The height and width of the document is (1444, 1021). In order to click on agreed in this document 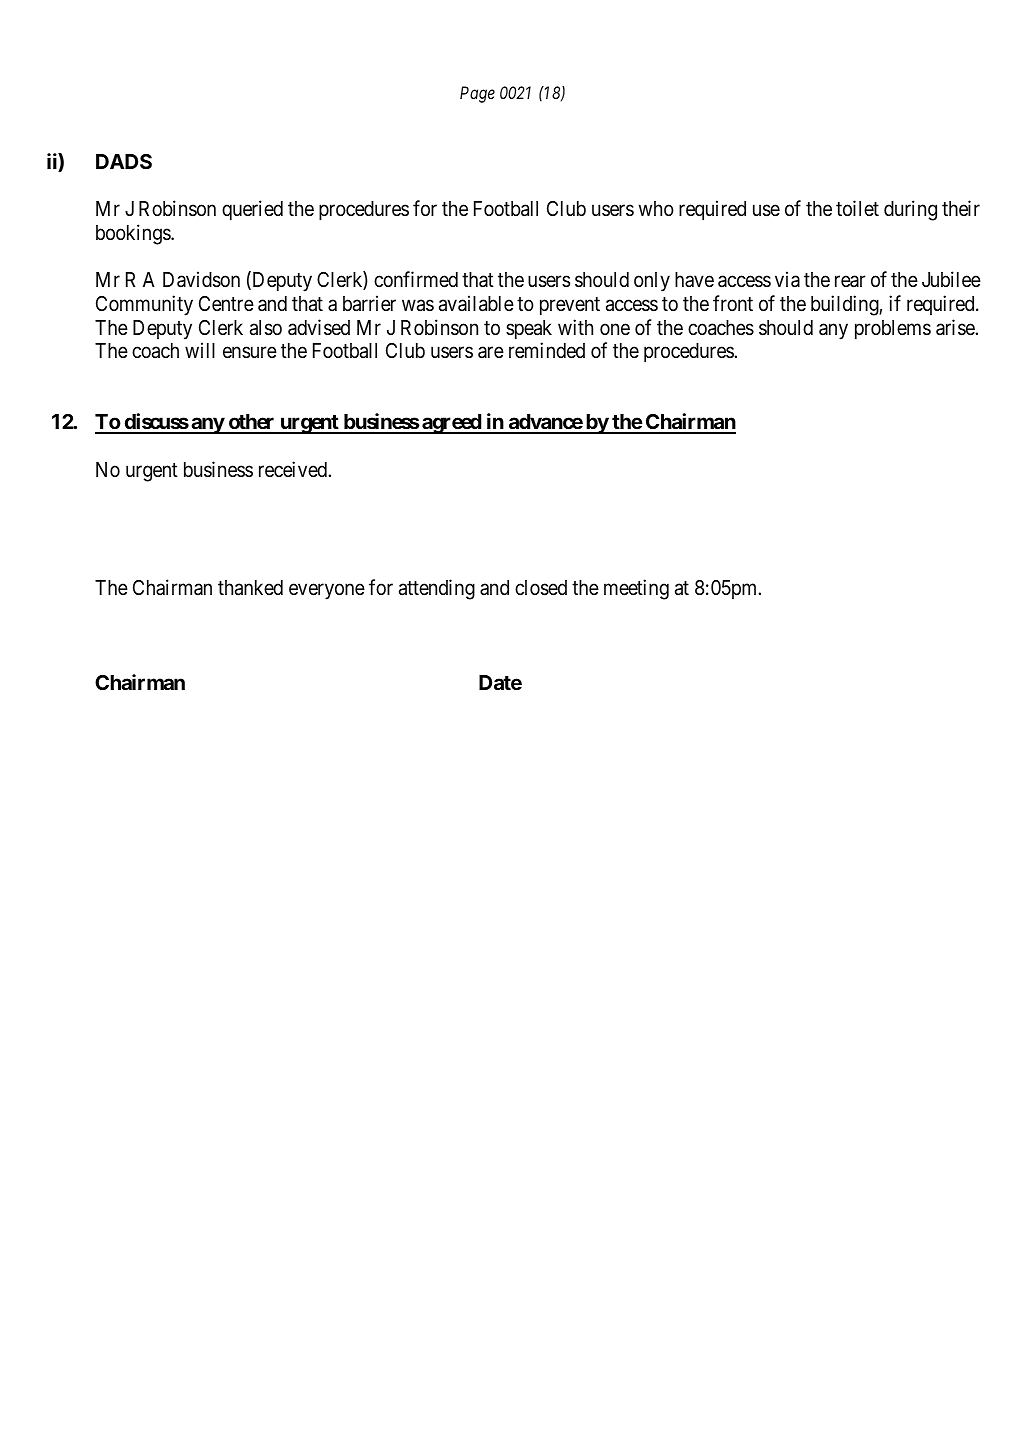, I will do `click(451, 424)`.
